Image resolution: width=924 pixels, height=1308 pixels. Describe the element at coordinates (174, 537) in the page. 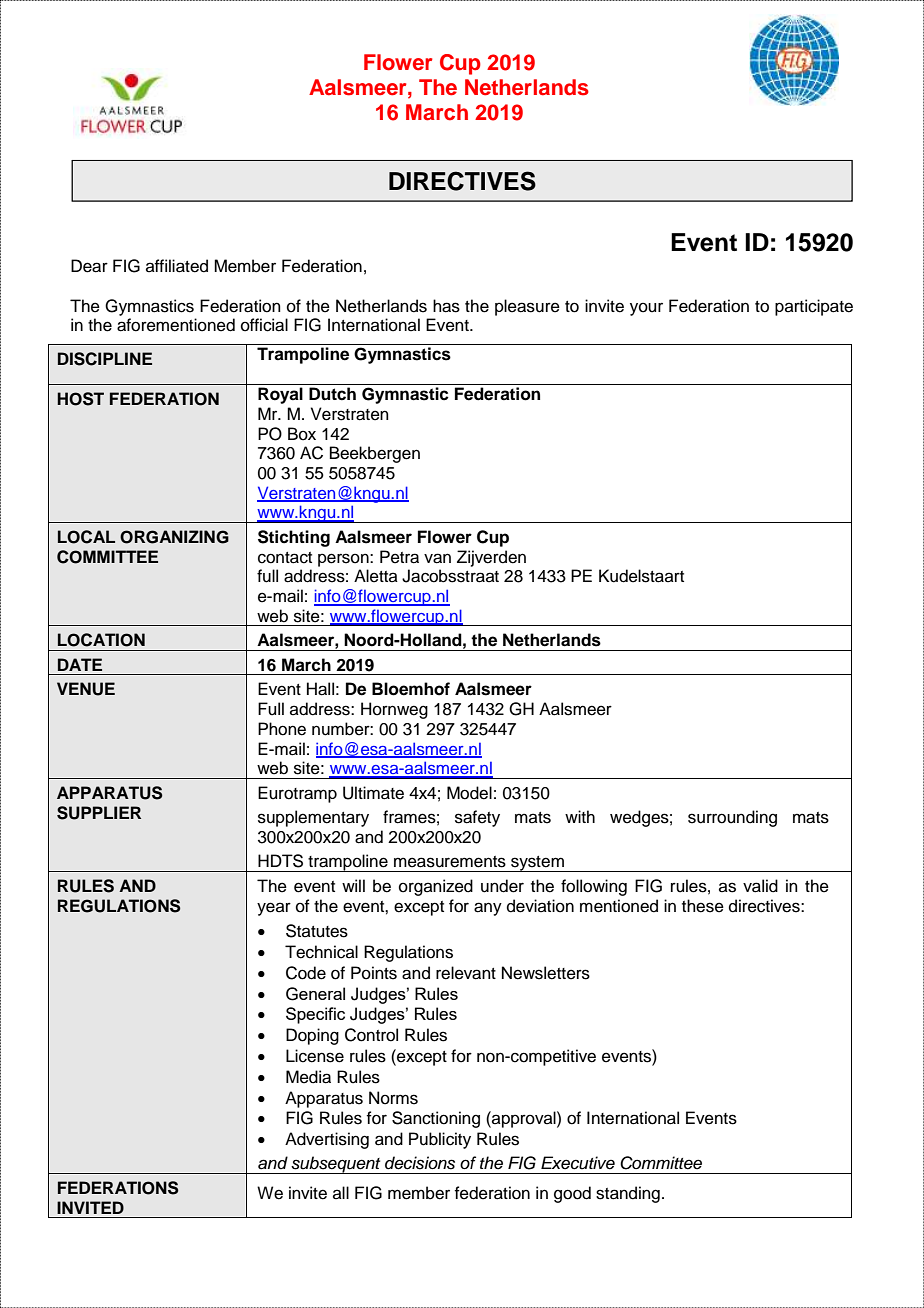

I see `ORGANIZING` at that location.
